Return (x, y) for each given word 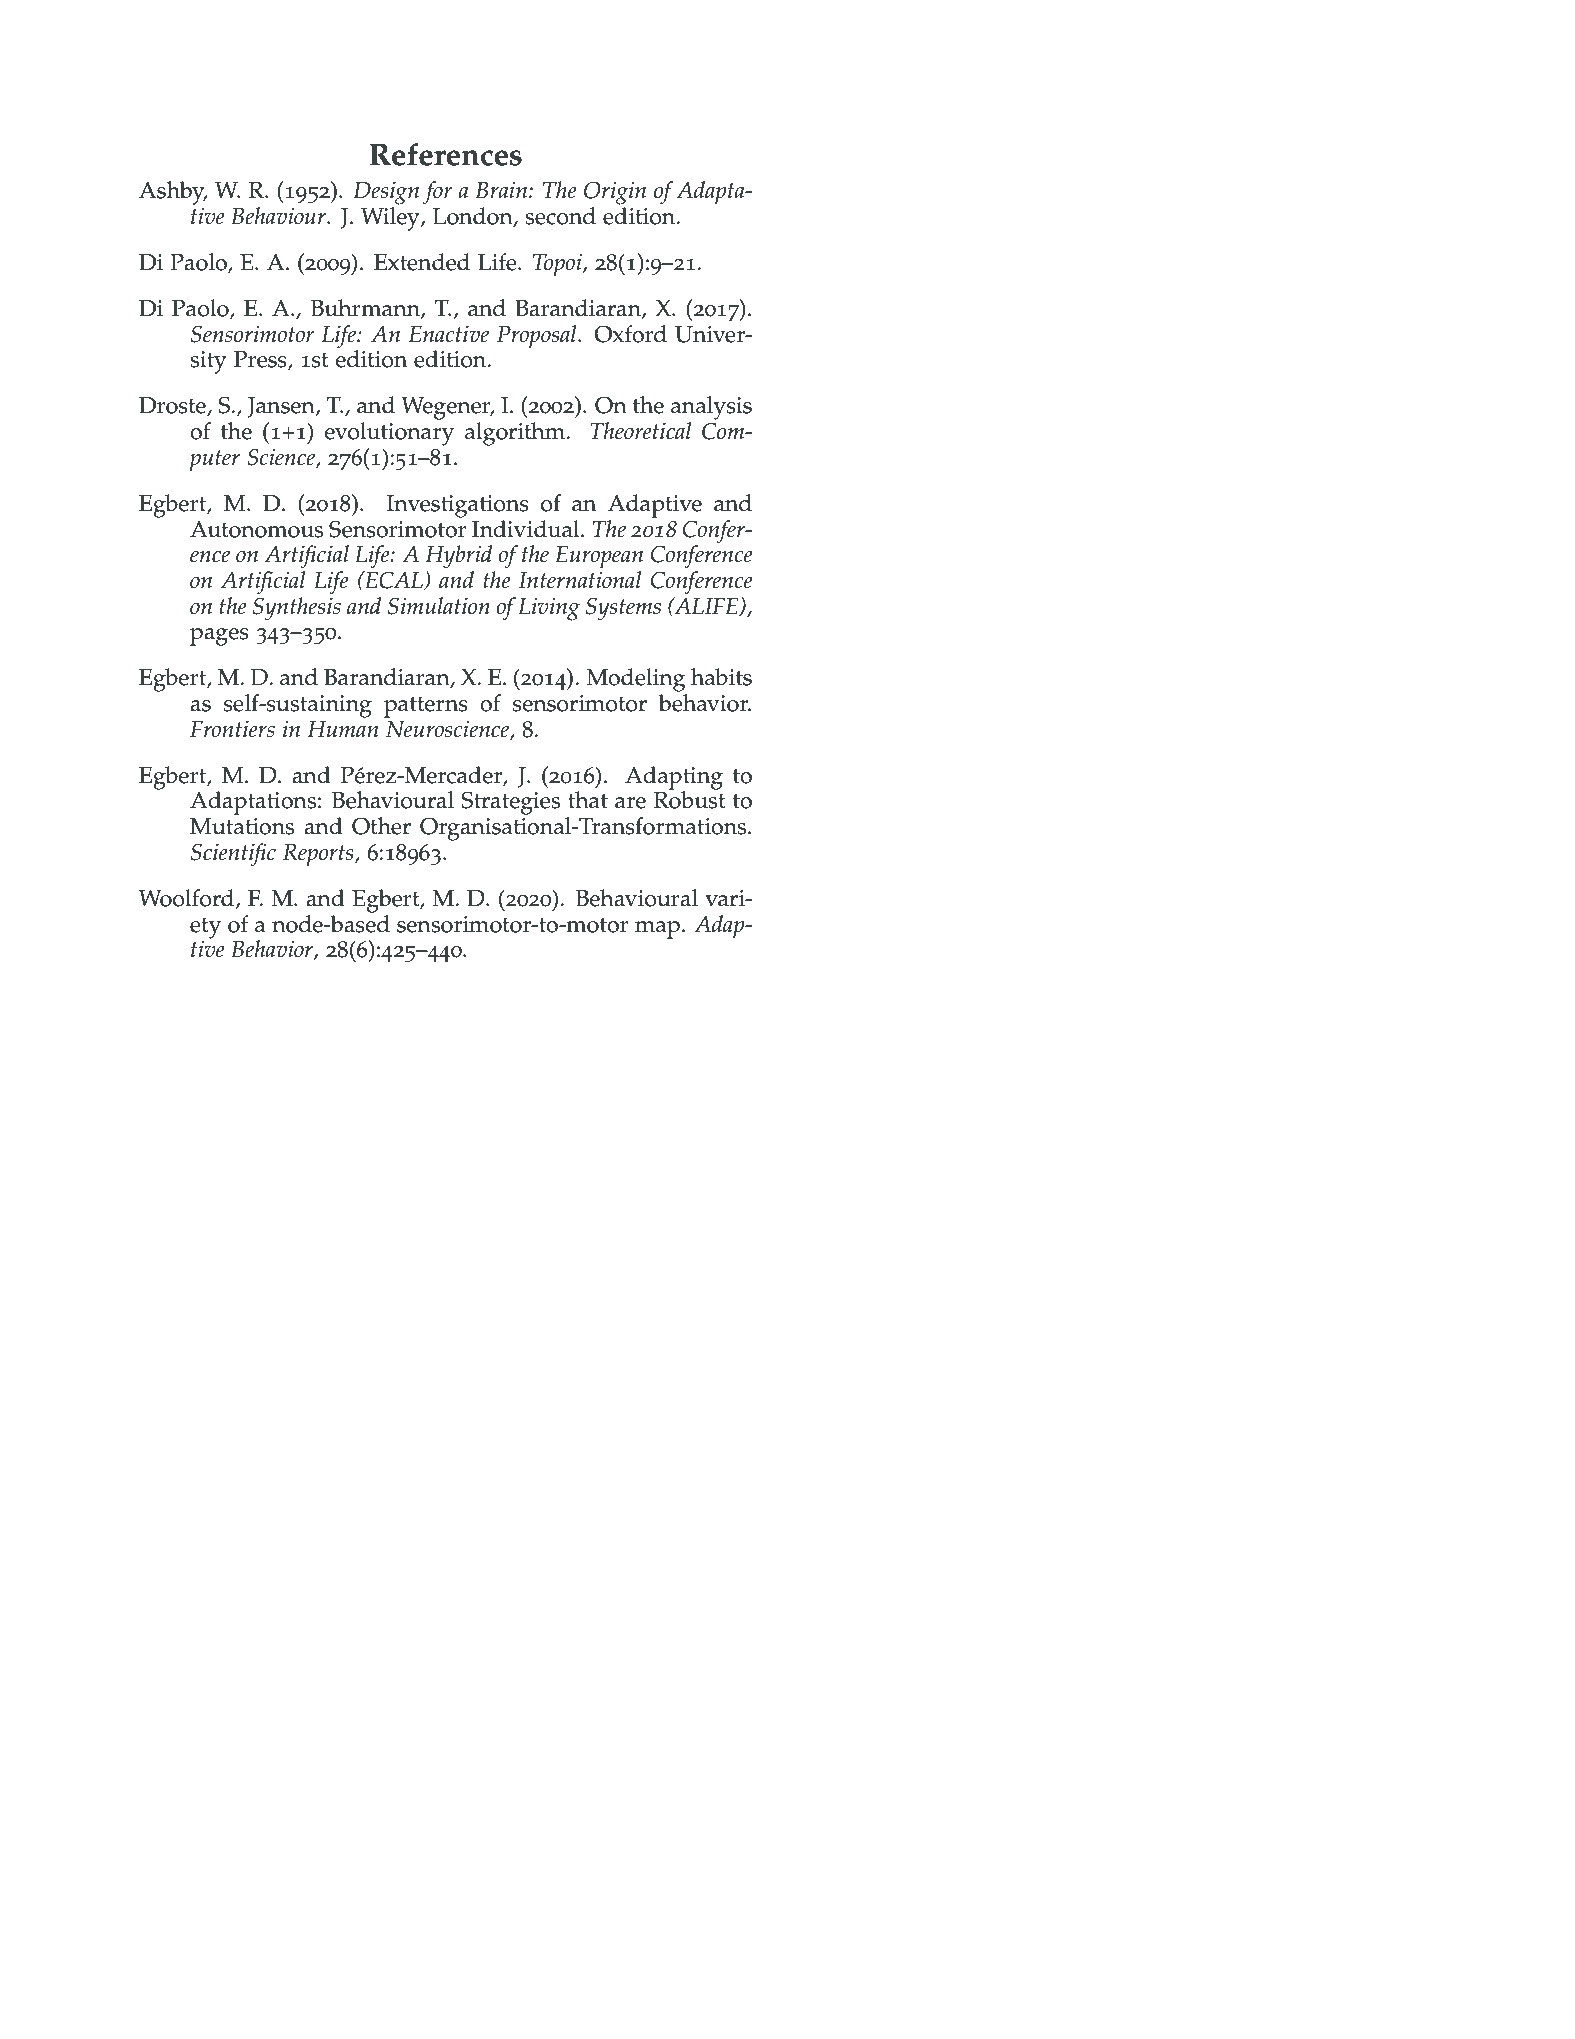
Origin (615, 193)
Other (381, 826)
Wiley (391, 217)
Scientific (233, 855)
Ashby (173, 193)
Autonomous (256, 529)
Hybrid (458, 557)
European (599, 557)
